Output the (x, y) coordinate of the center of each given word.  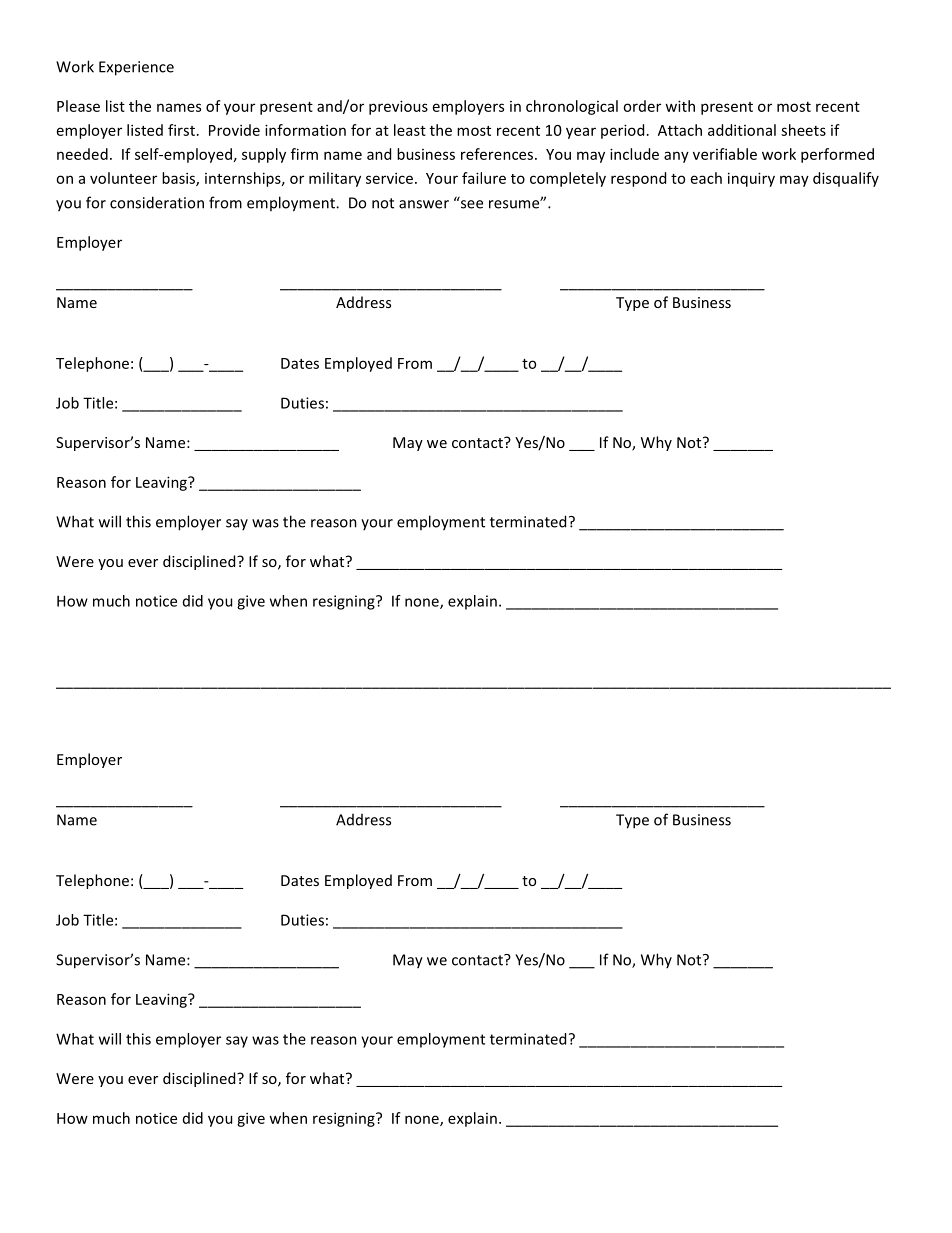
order (642, 106)
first (183, 130)
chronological (572, 107)
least (410, 130)
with (680, 106)
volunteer (123, 178)
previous (398, 107)
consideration (157, 202)
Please (78, 106)
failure (484, 178)
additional (742, 130)
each (706, 178)
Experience (136, 68)
